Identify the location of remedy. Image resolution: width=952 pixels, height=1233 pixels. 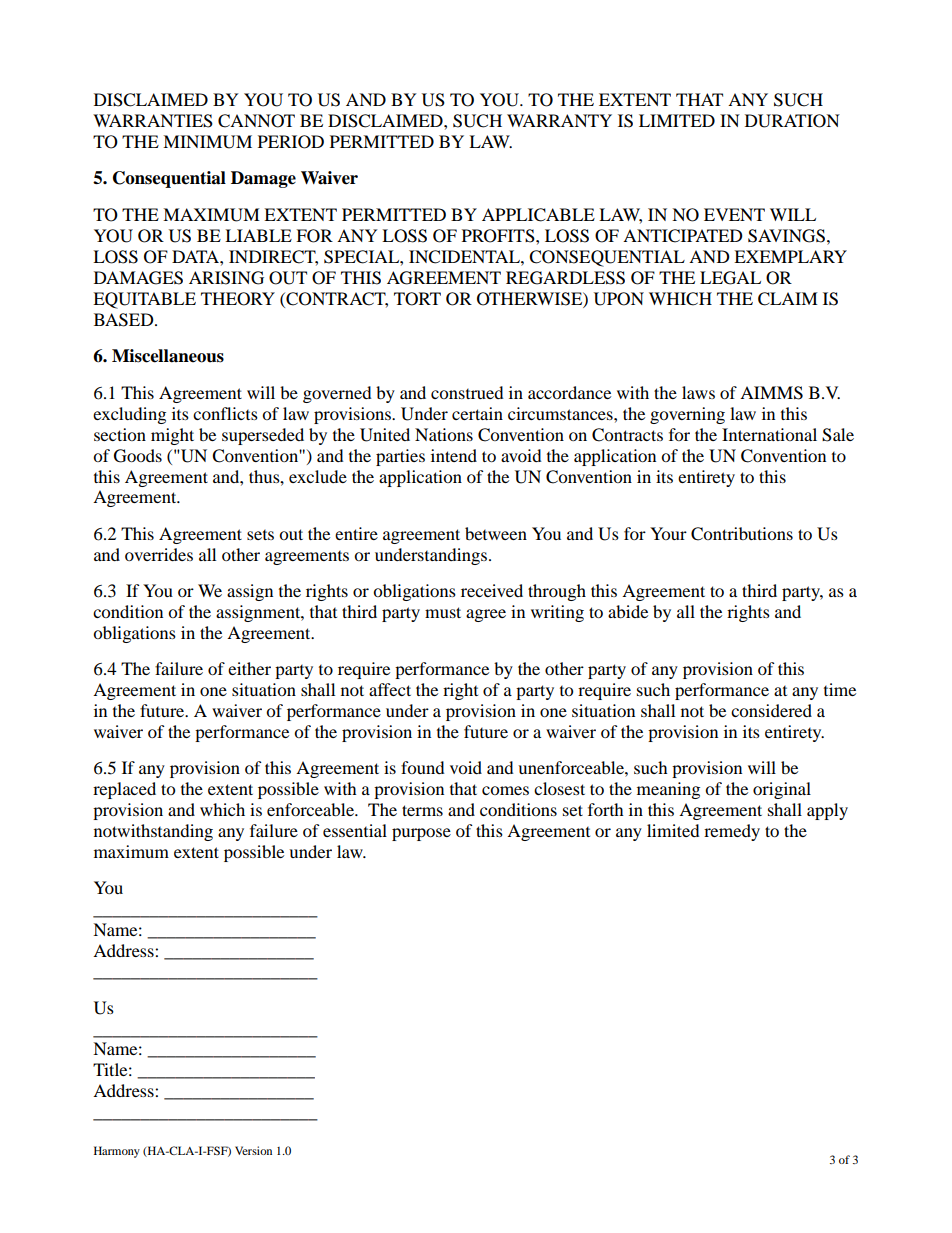
(732, 832).
